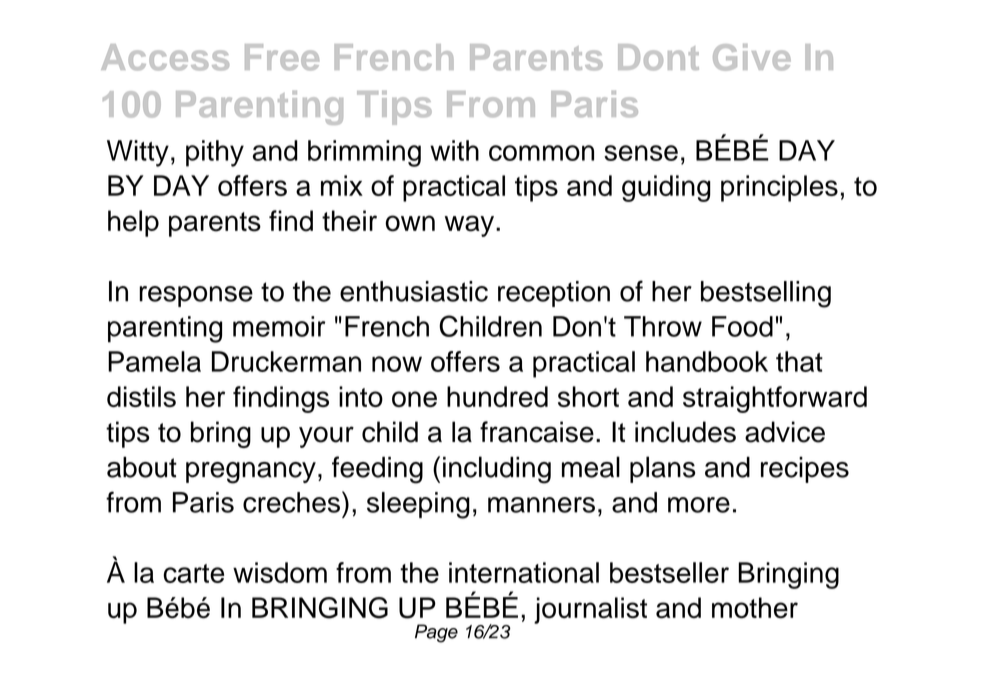  Describe the element at coordinates (752, 57) in the document. I see `Give` at that location.
